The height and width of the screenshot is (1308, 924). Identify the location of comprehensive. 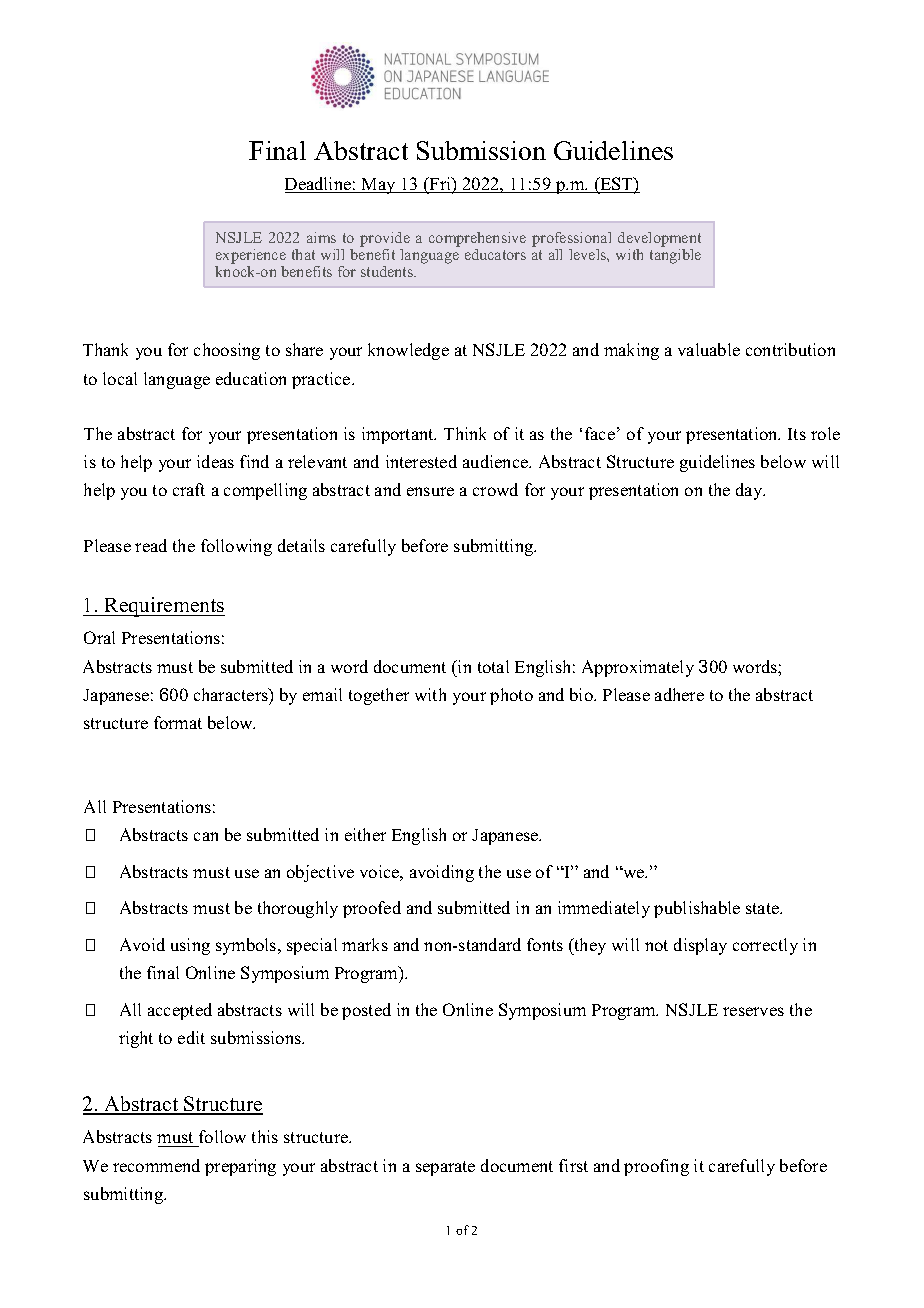
(477, 241).
